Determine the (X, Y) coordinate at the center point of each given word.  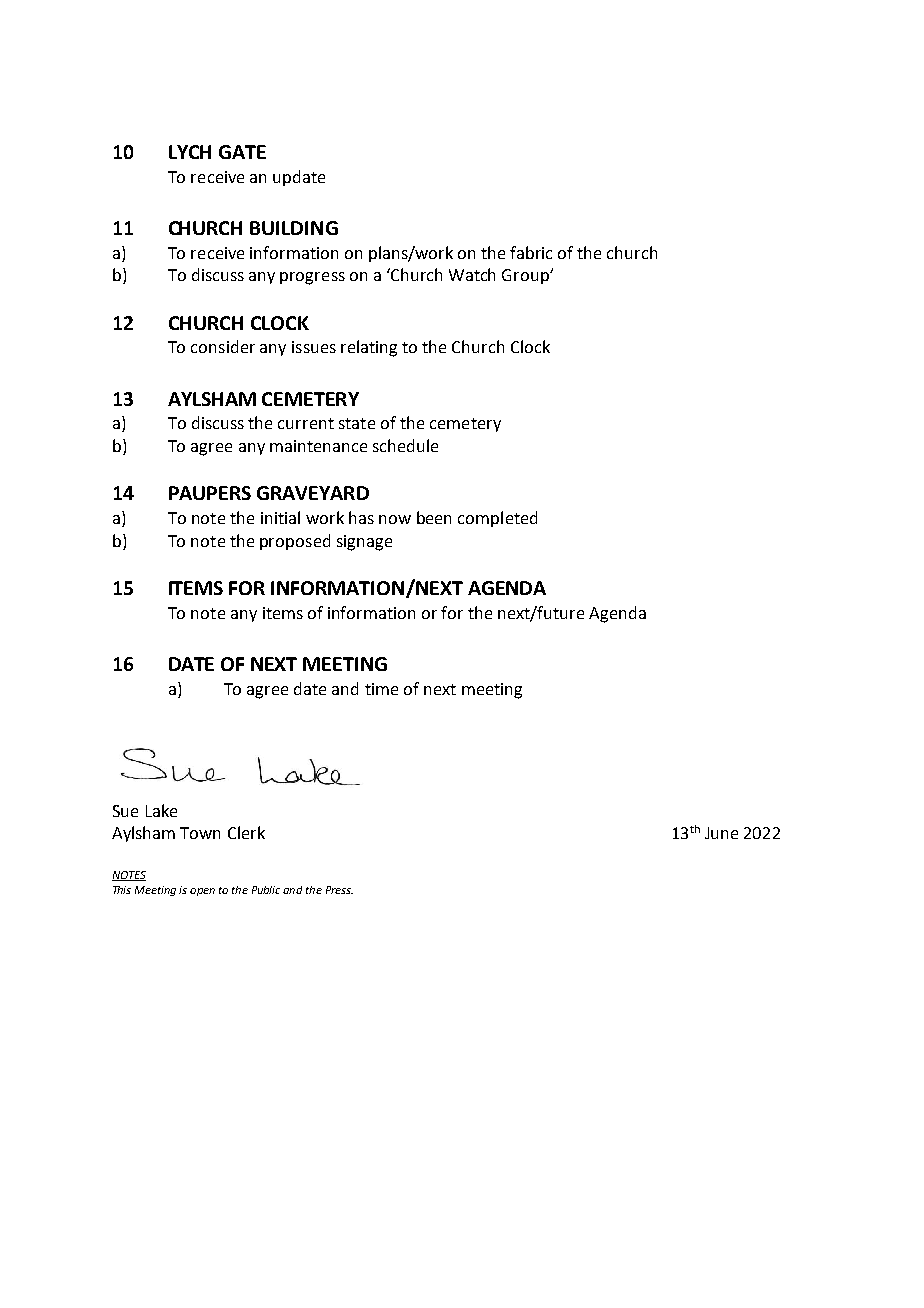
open (202, 892)
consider (223, 346)
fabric (531, 252)
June (721, 833)
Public (266, 890)
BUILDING (294, 228)
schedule (405, 445)
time (381, 689)
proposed (295, 542)
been (434, 517)
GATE (242, 152)
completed (497, 519)
